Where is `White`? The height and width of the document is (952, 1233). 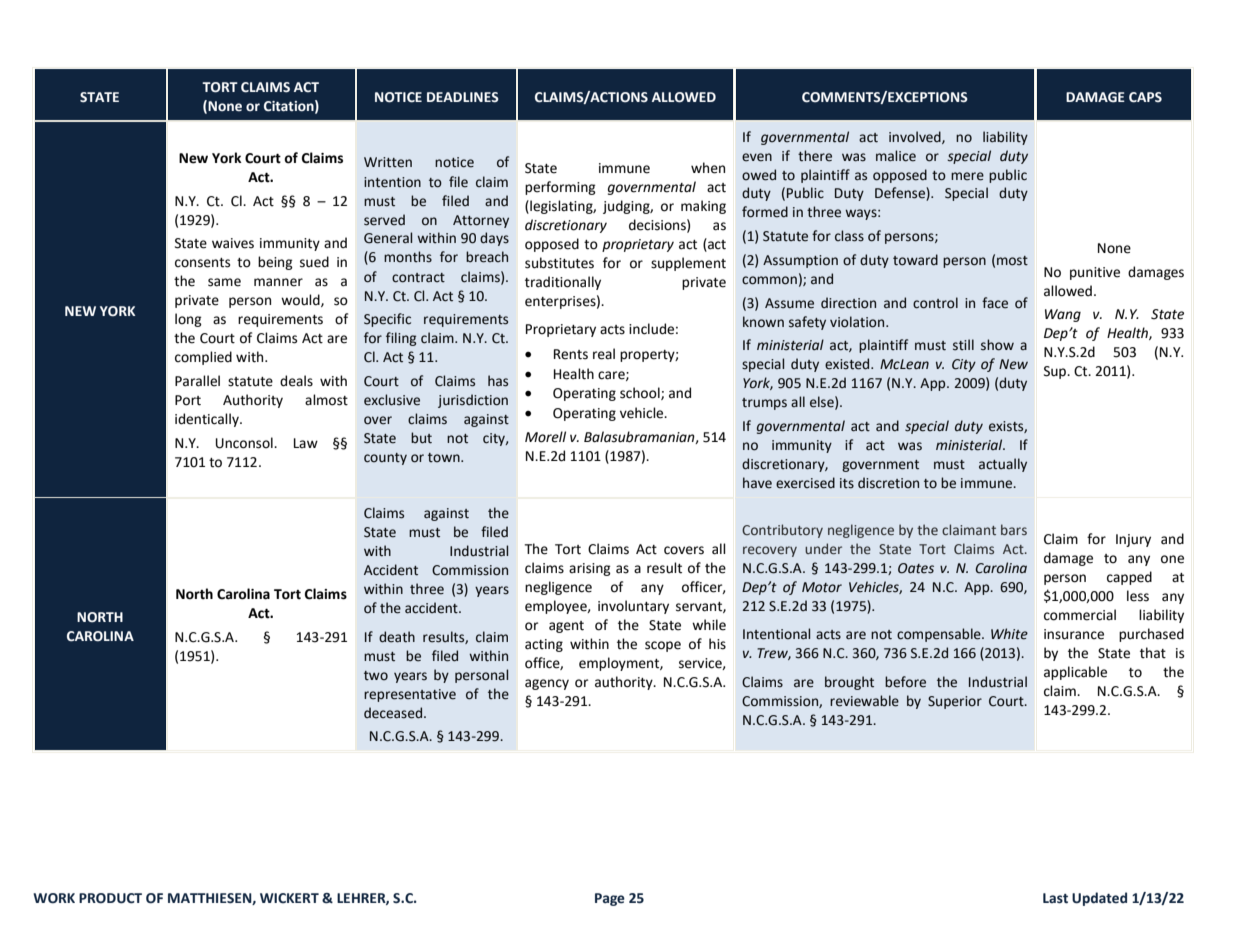
White is located at coordinates (1009, 634).
